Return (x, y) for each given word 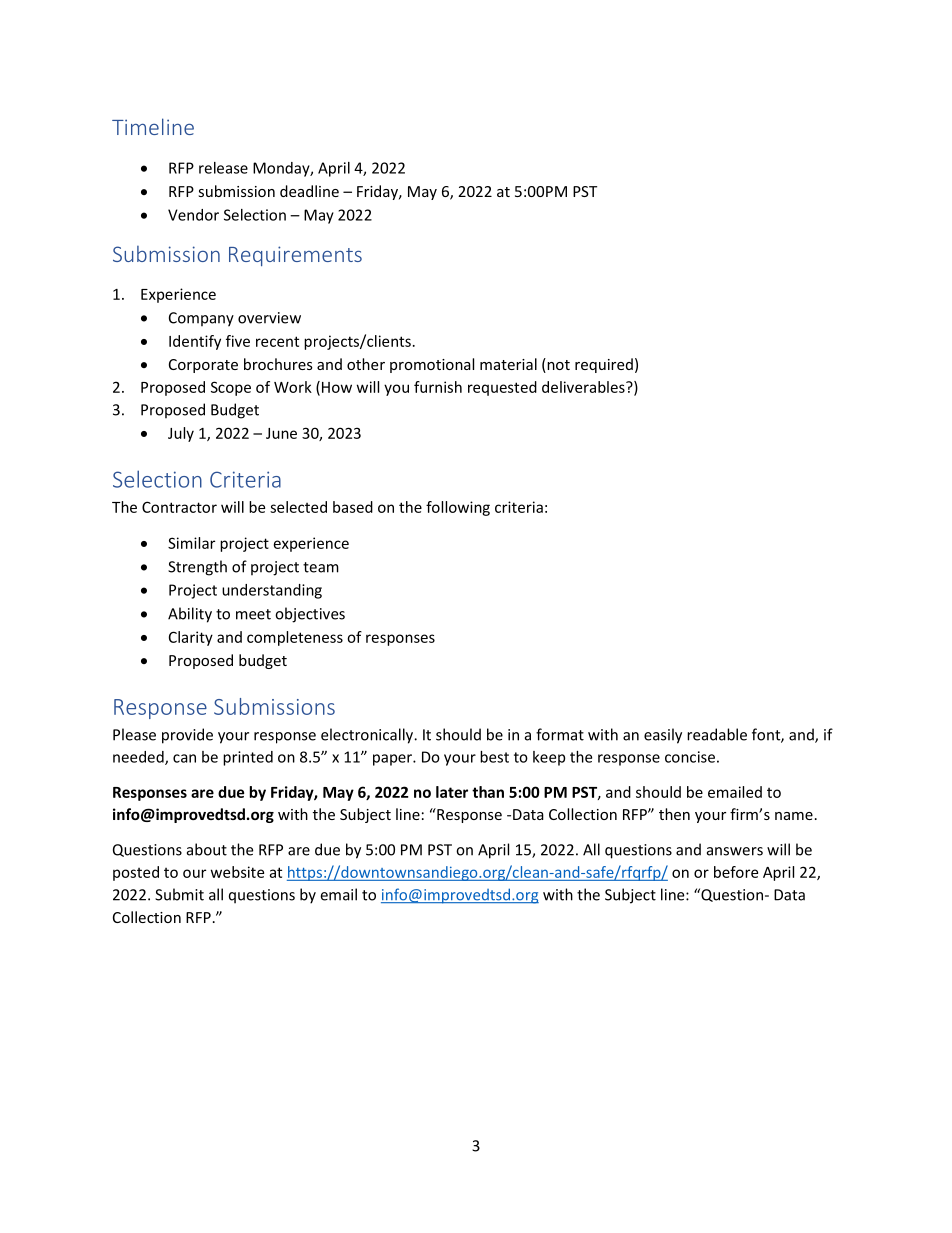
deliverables (584, 387)
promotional (432, 365)
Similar (191, 543)
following (458, 508)
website (237, 872)
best (494, 757)
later (452, 792)
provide (187, 736)
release (223, 168)
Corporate (203, 366)
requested (502, 388)
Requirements (295, 256)
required (604, 365)
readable (717, 734)
